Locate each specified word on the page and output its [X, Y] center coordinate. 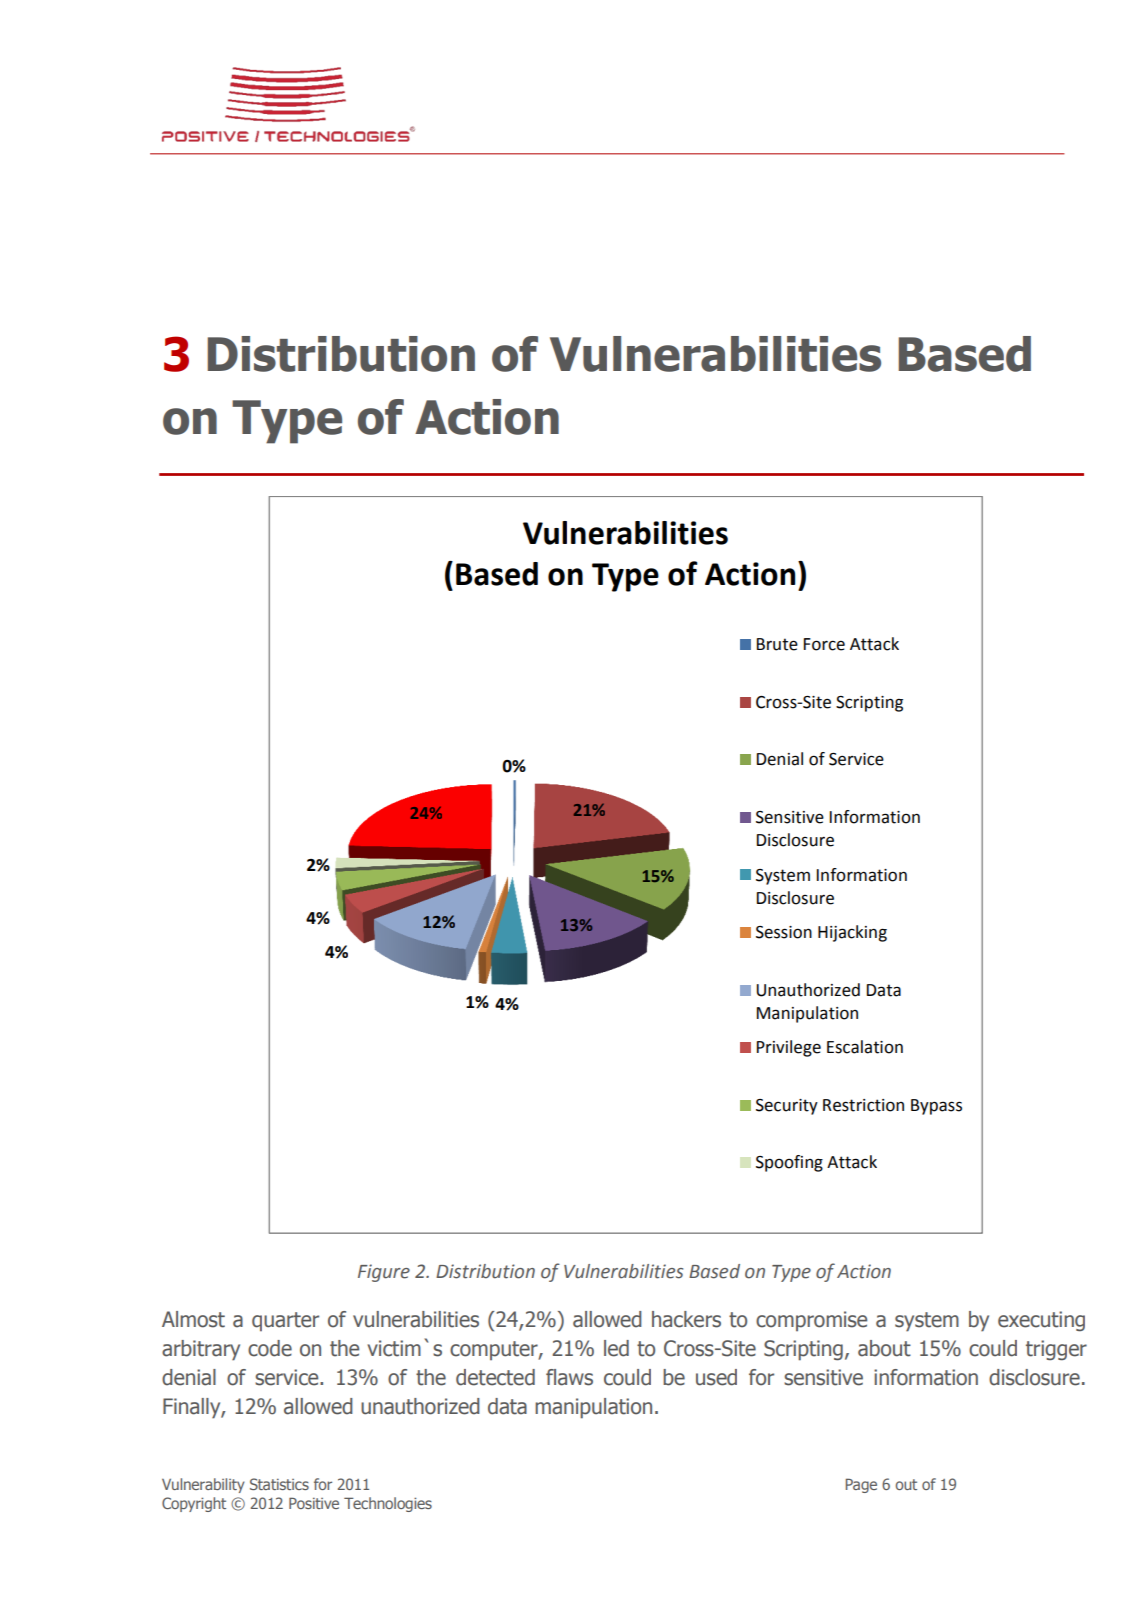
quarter [285, 1321]
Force [824, 644]
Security [787, 1107]
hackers [686, 1319]
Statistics [279, 1484]
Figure [384, 1273]
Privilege [789, 1048]
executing [1041, 1321]
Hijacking [852, 933]
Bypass [936, 1107]
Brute [777, 644]
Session [784, 932]
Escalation [865, 1047]
